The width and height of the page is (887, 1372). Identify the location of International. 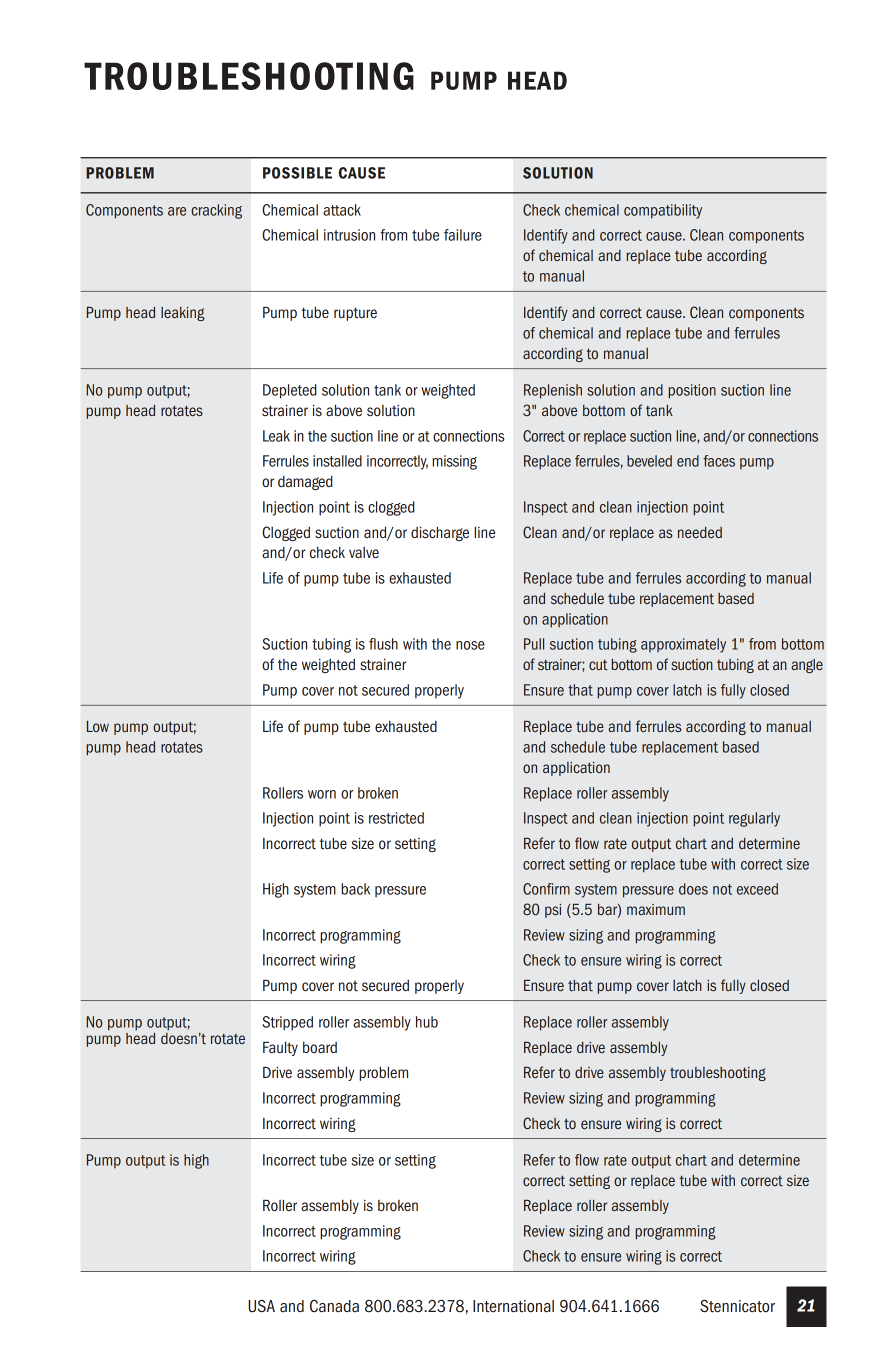
(513, 1306).
